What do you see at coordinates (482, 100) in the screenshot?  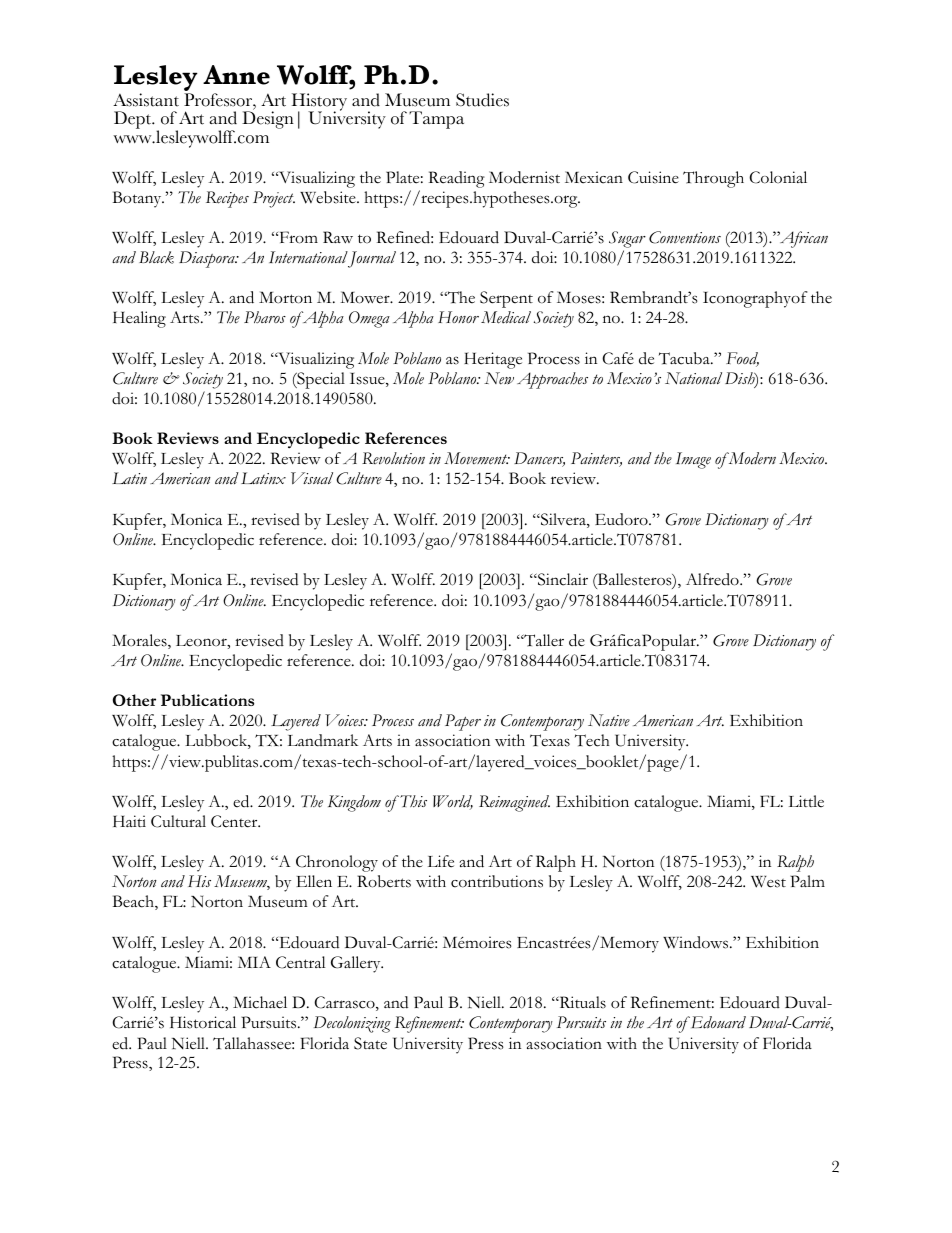 I see `Studies` at bounding box center [482, 100].
